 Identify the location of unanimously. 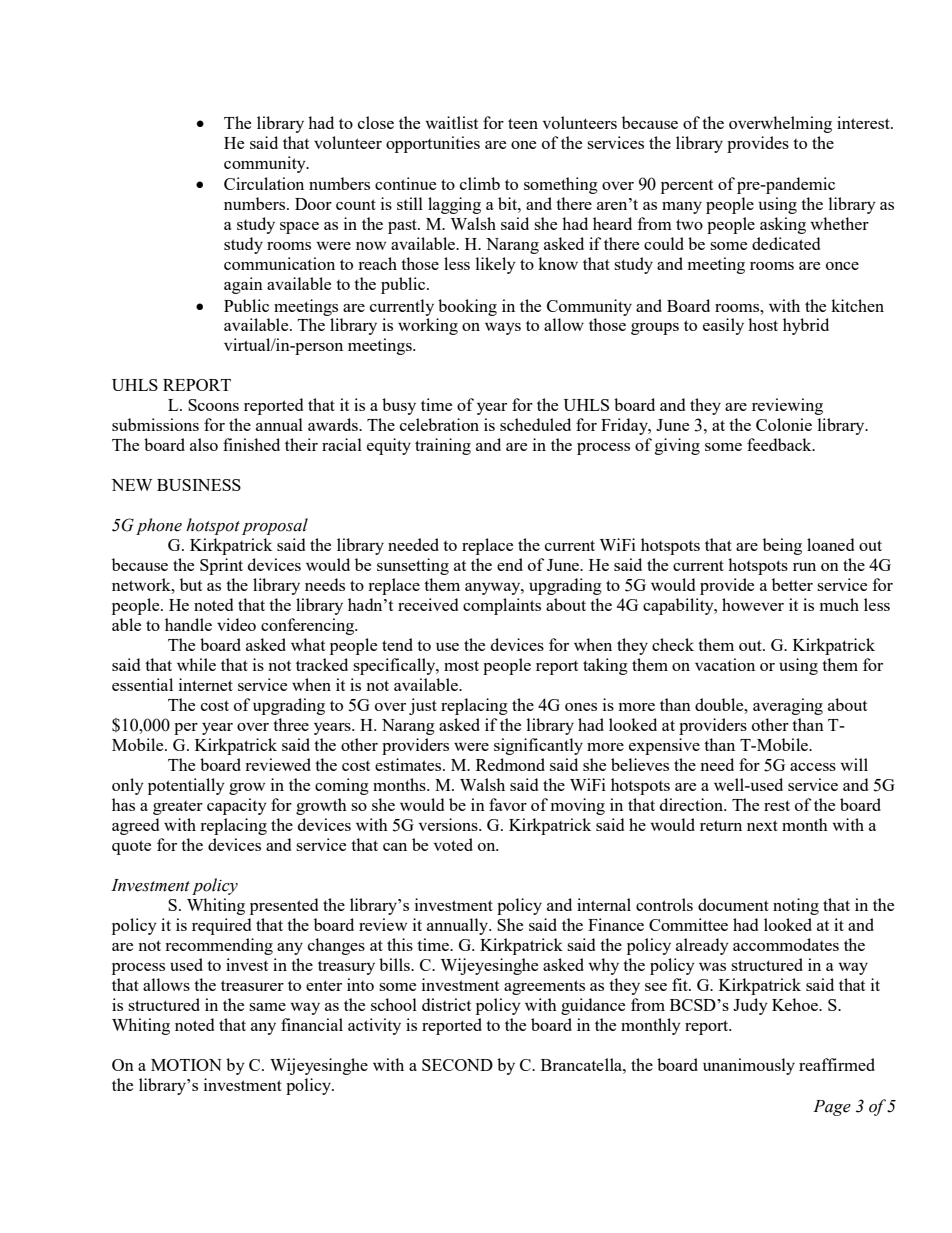
(749, 1066).
